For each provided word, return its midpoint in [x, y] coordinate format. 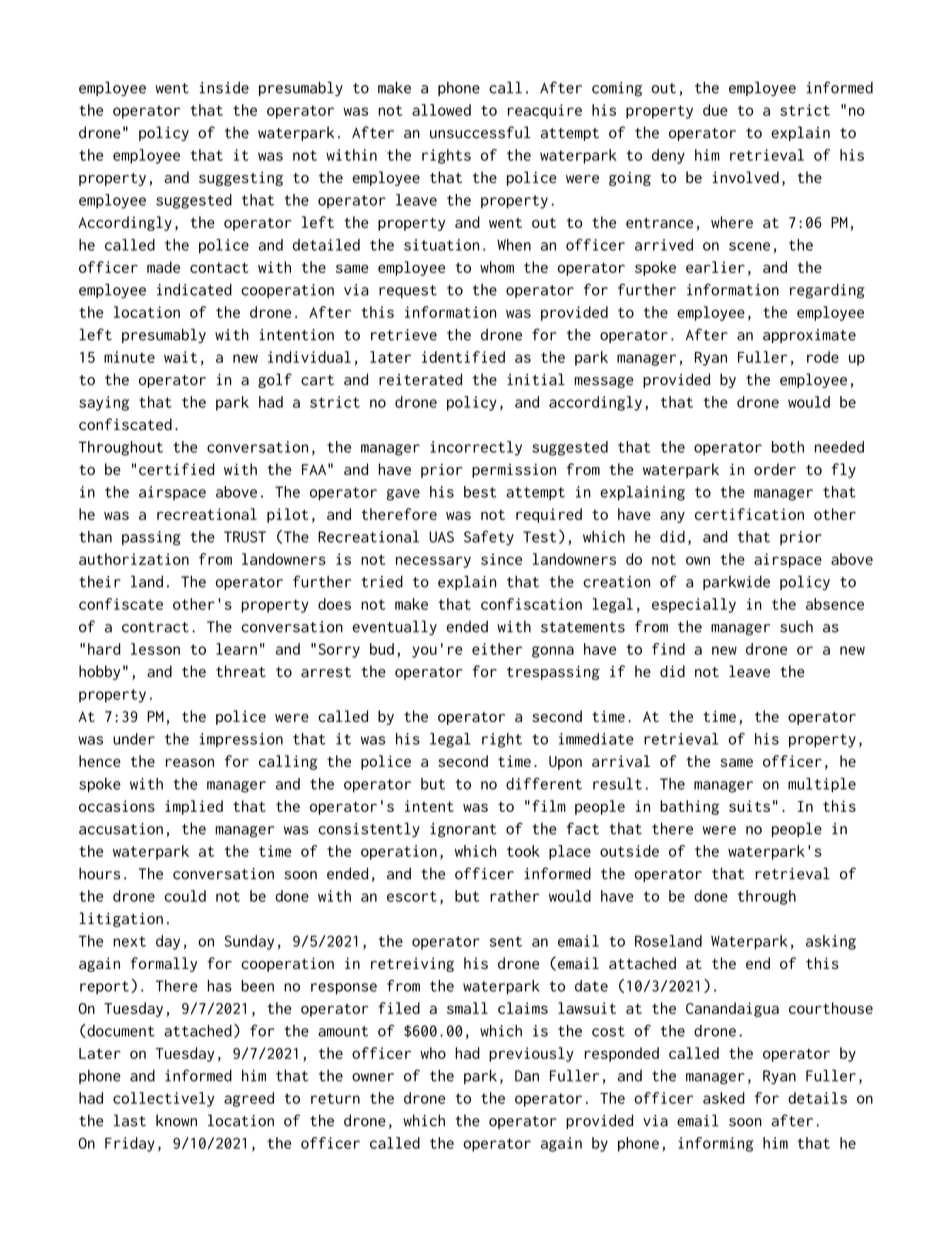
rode [823, 357]
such [796, 626]
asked [724, 1098]
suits [749, 806]
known [176, 1120]
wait [180, 357]
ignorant [463, 830]
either [497, 649]
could [185, 896]
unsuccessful [480, 132]
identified [463, 357]
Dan [527, 1076]
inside [224, 87]
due [715, 110]
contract [155, 627]
